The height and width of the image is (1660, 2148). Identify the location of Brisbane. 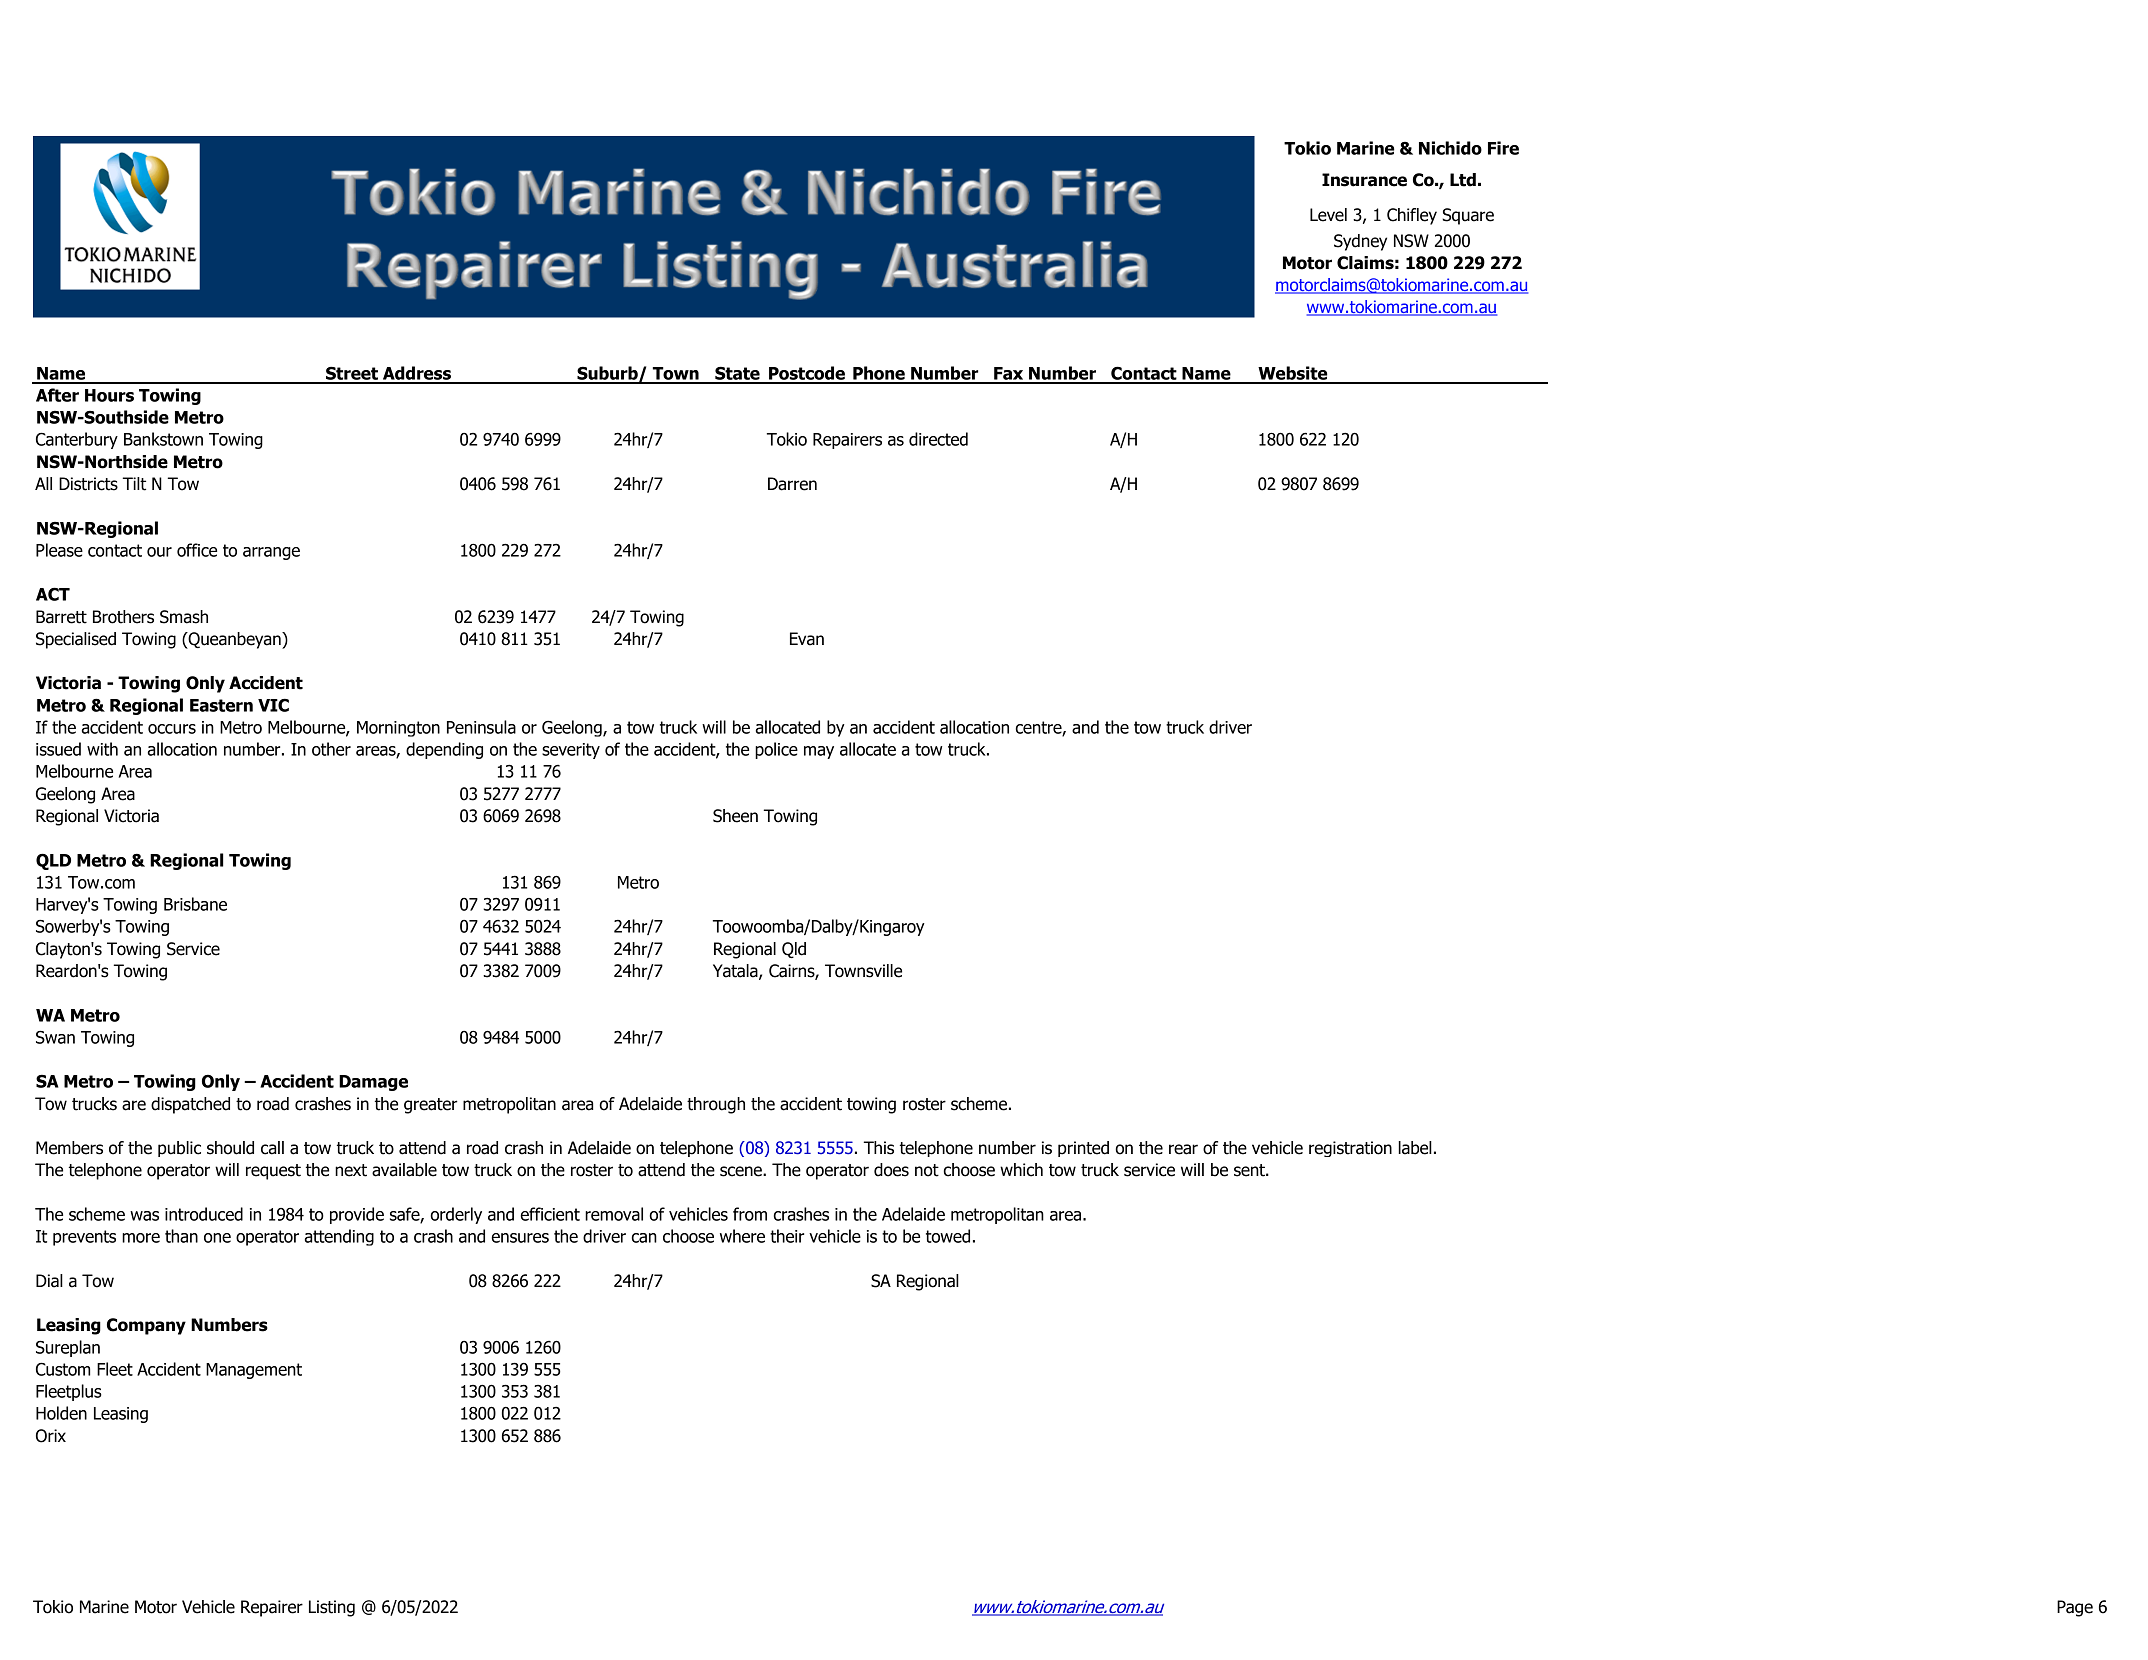
(195, 904).
